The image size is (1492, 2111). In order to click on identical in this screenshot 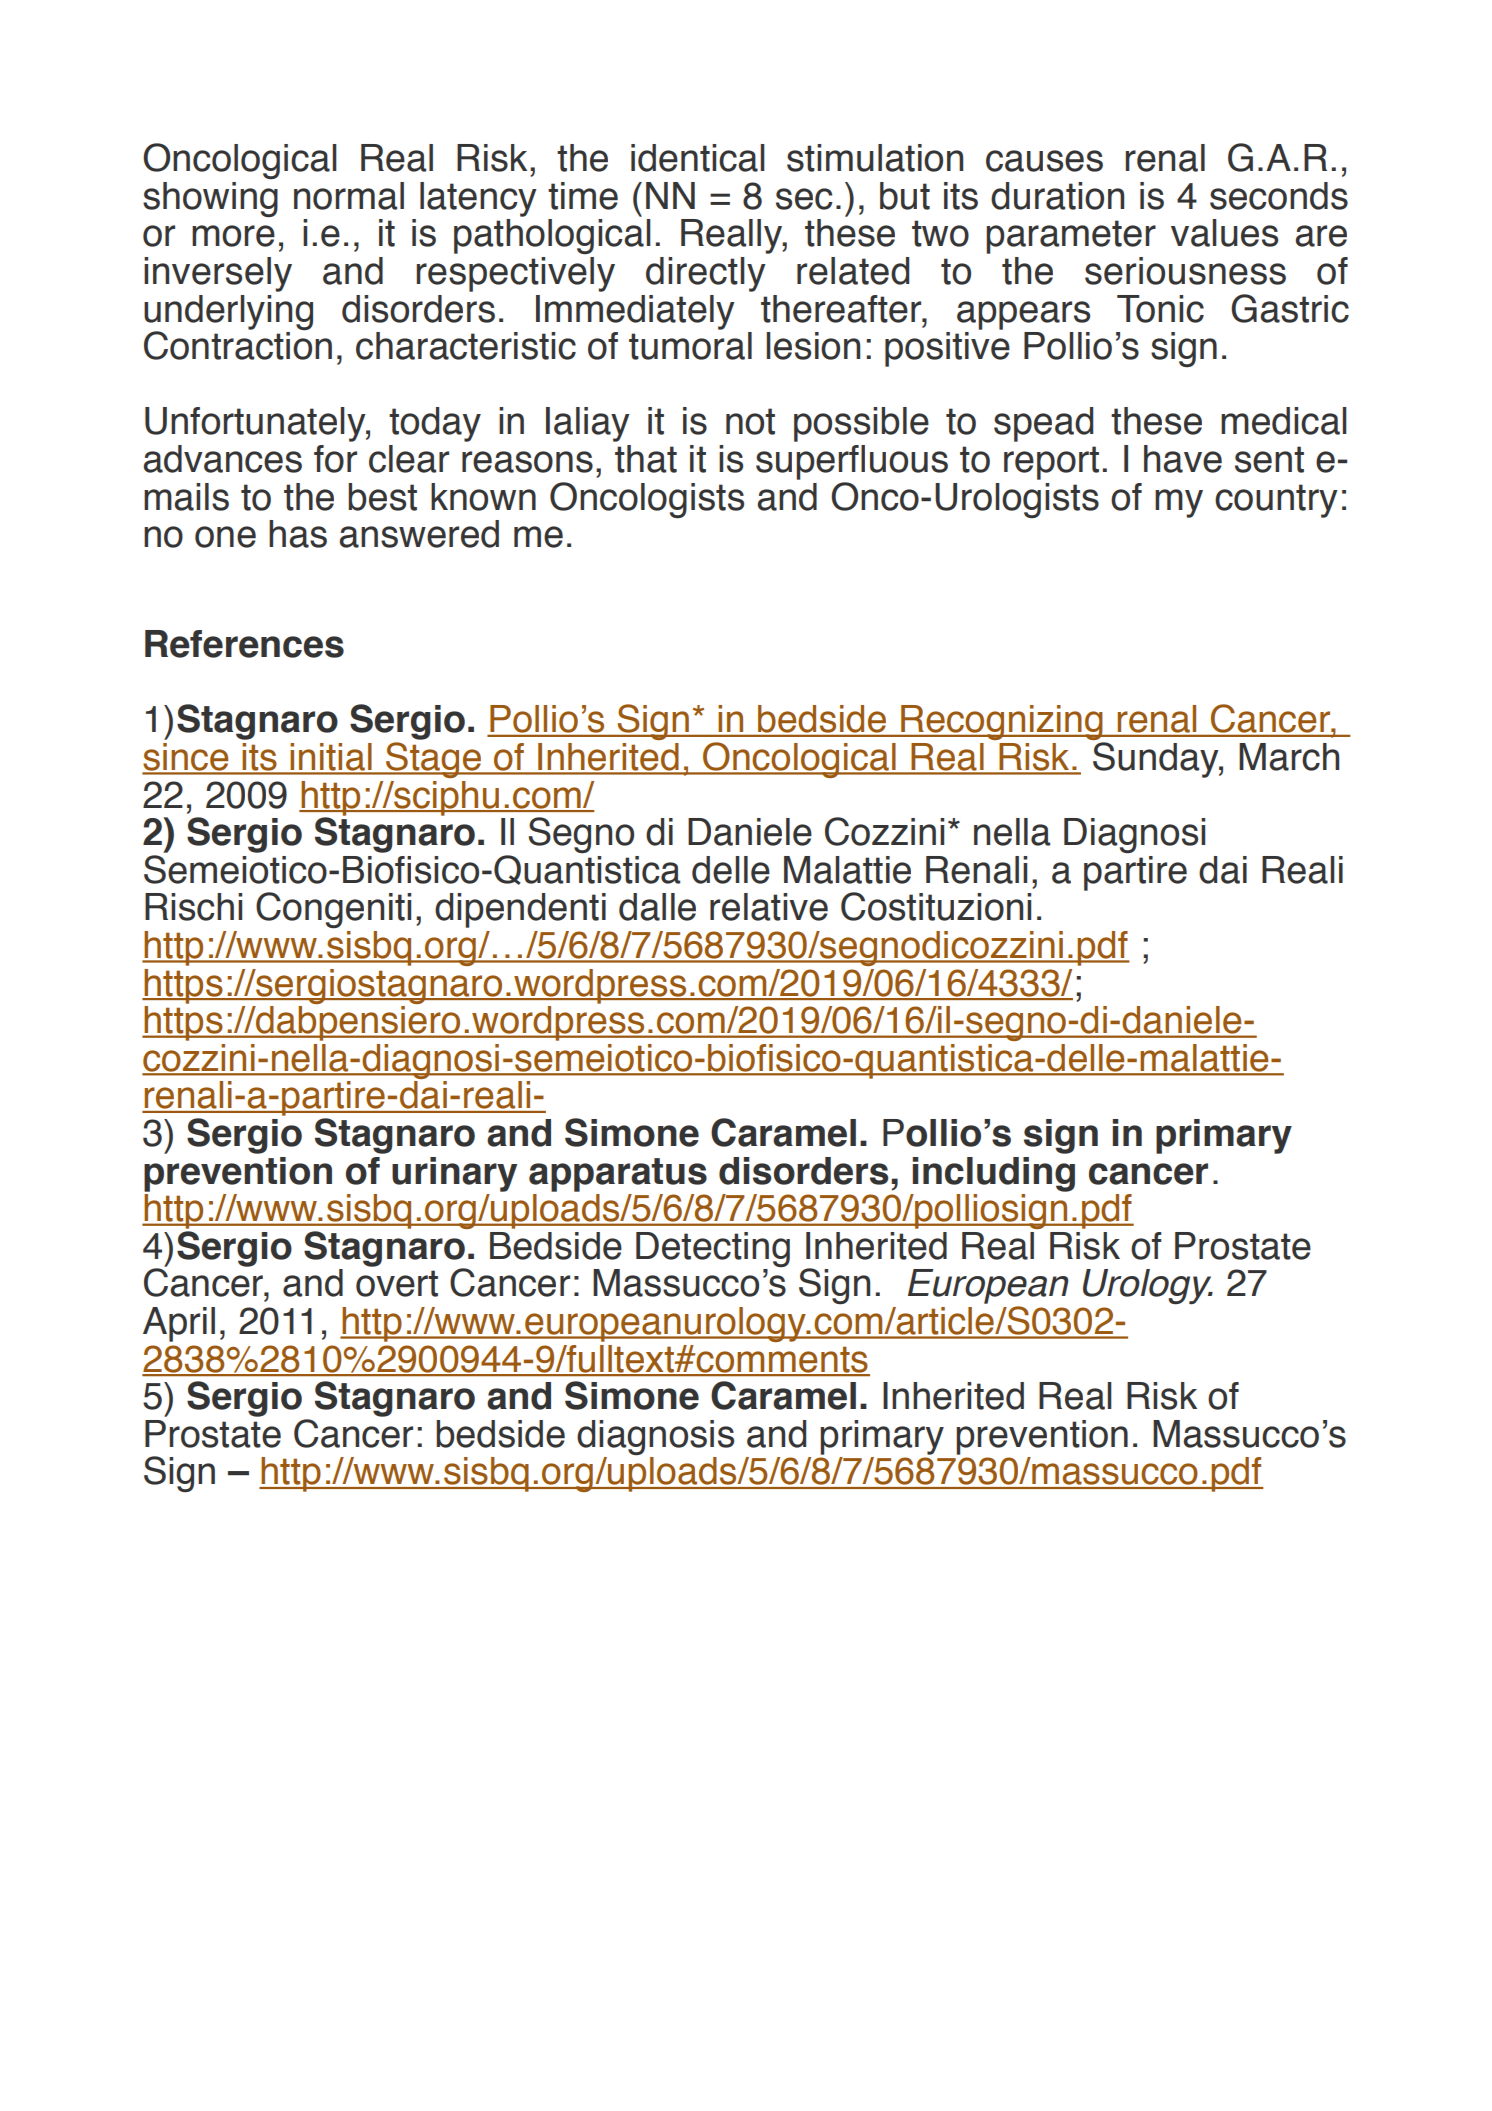, I will do `click(698, 158)`.
